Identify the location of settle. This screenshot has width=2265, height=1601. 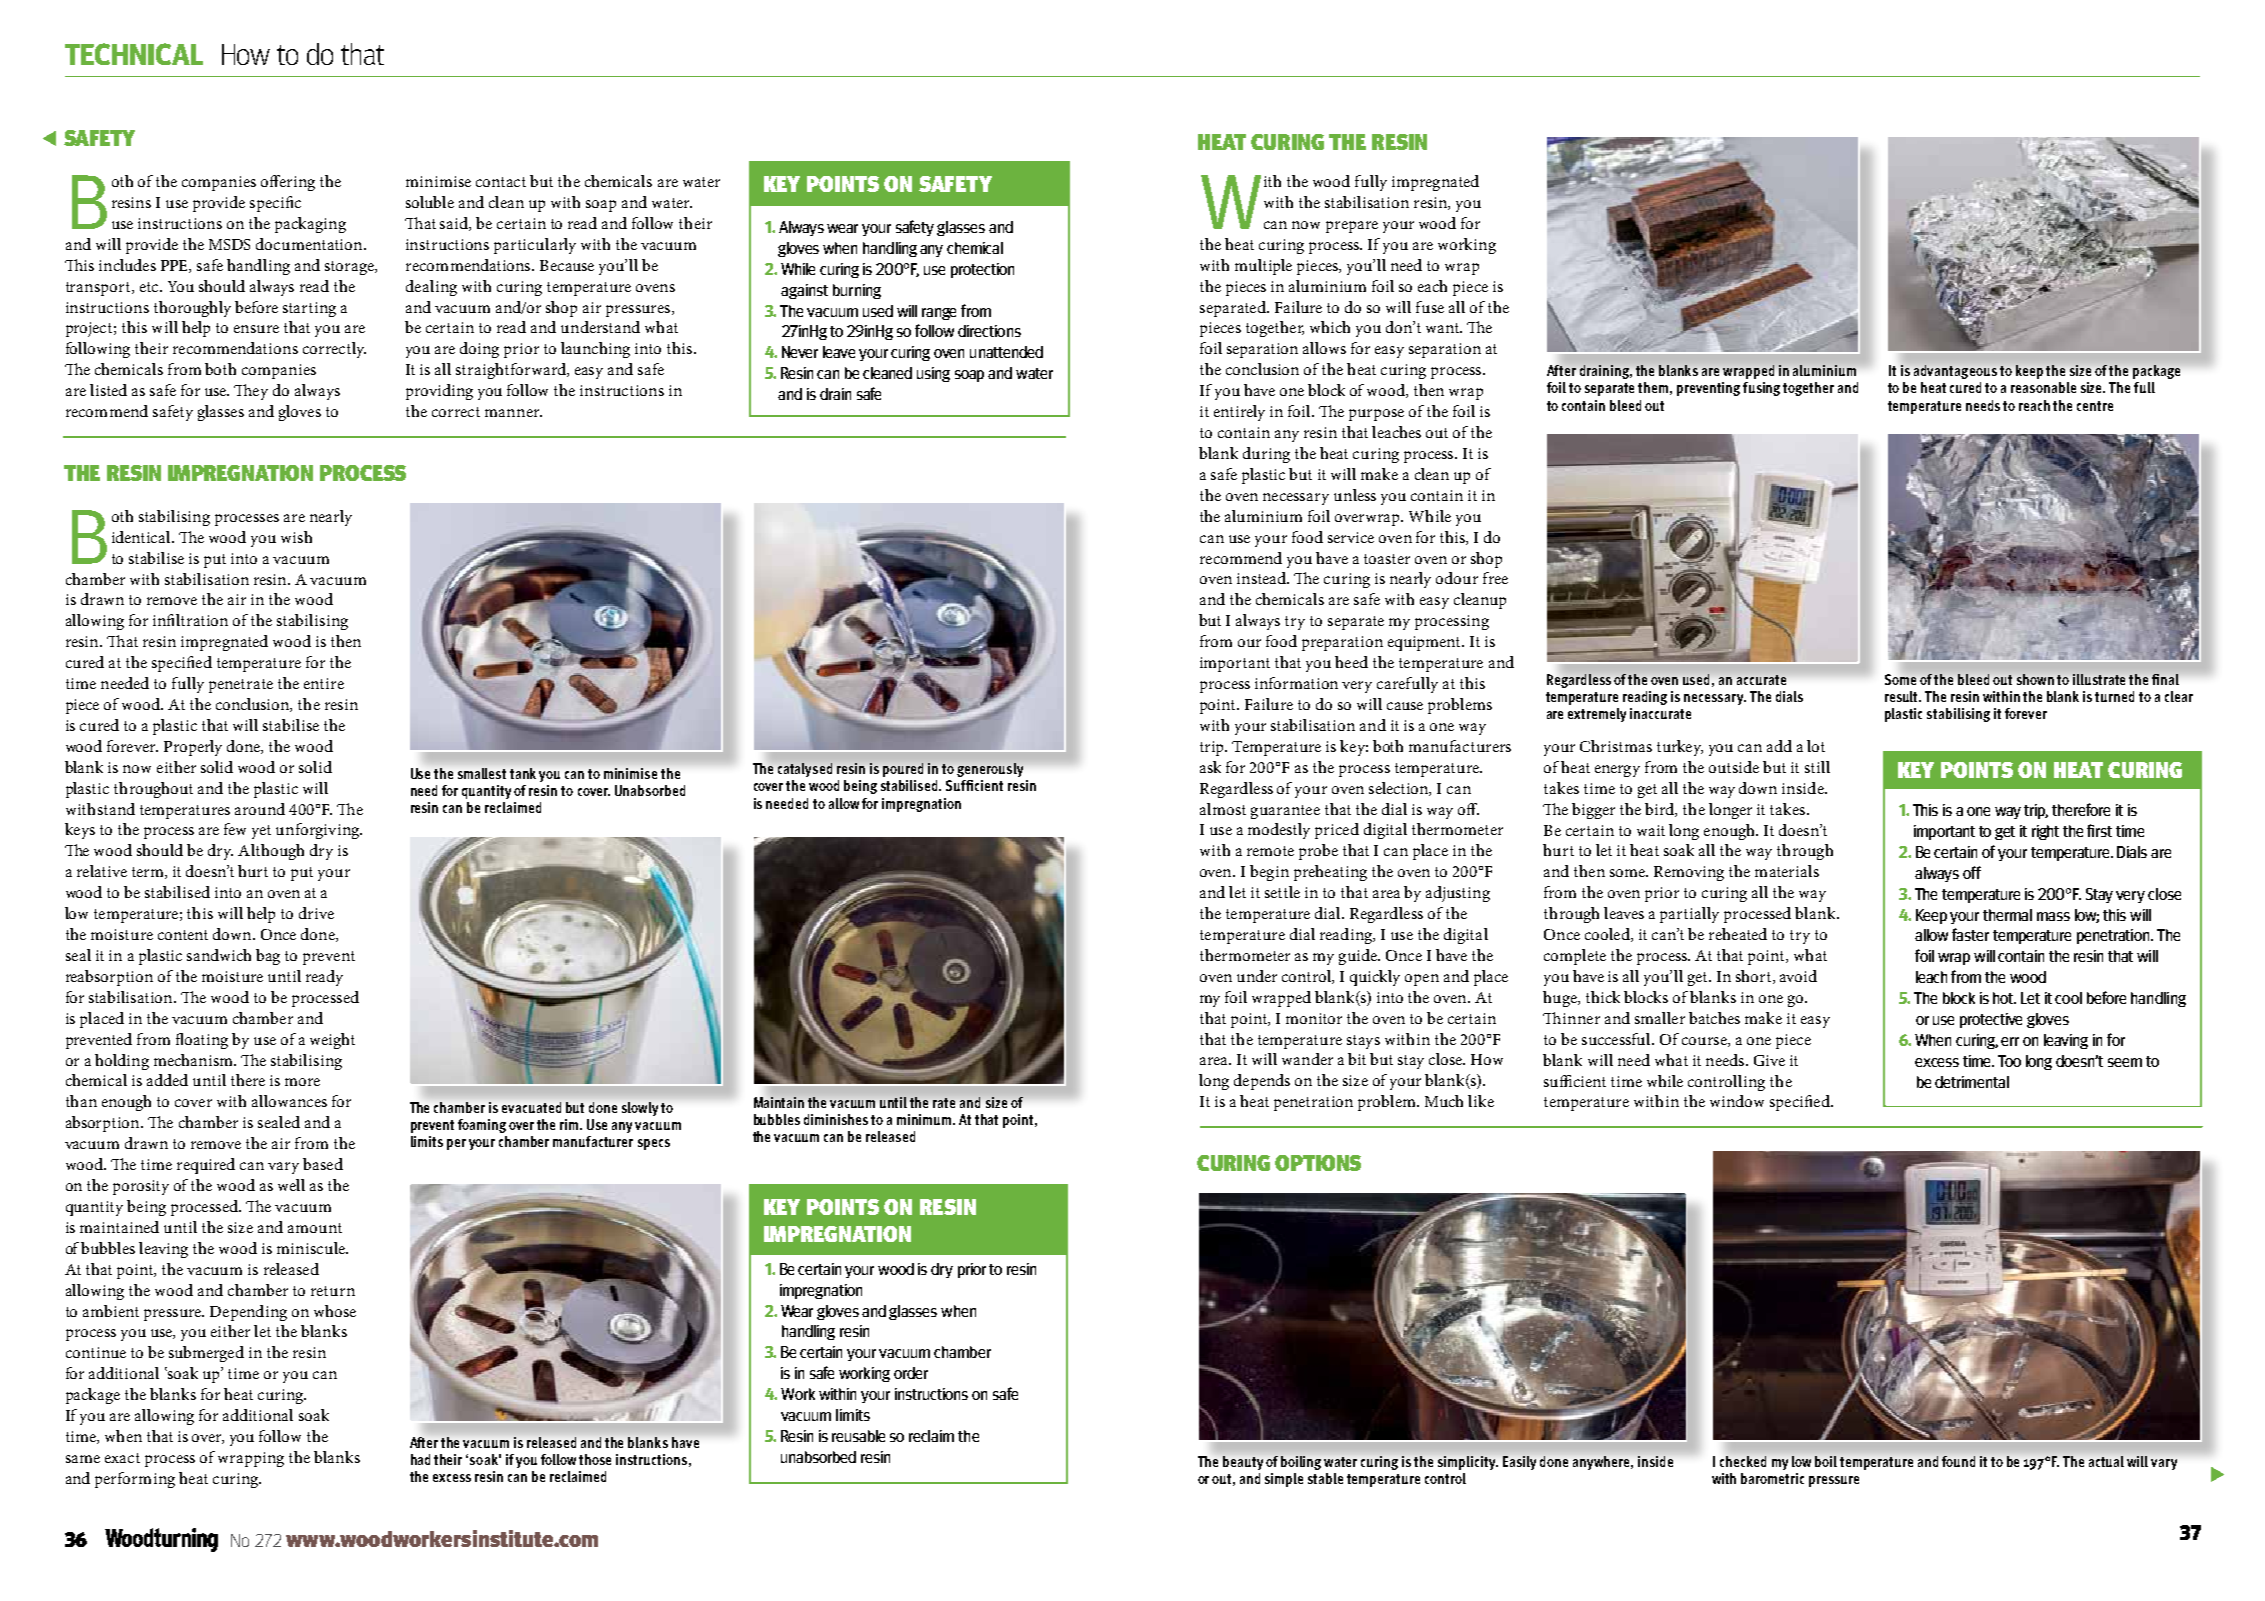
(1282, 892).
